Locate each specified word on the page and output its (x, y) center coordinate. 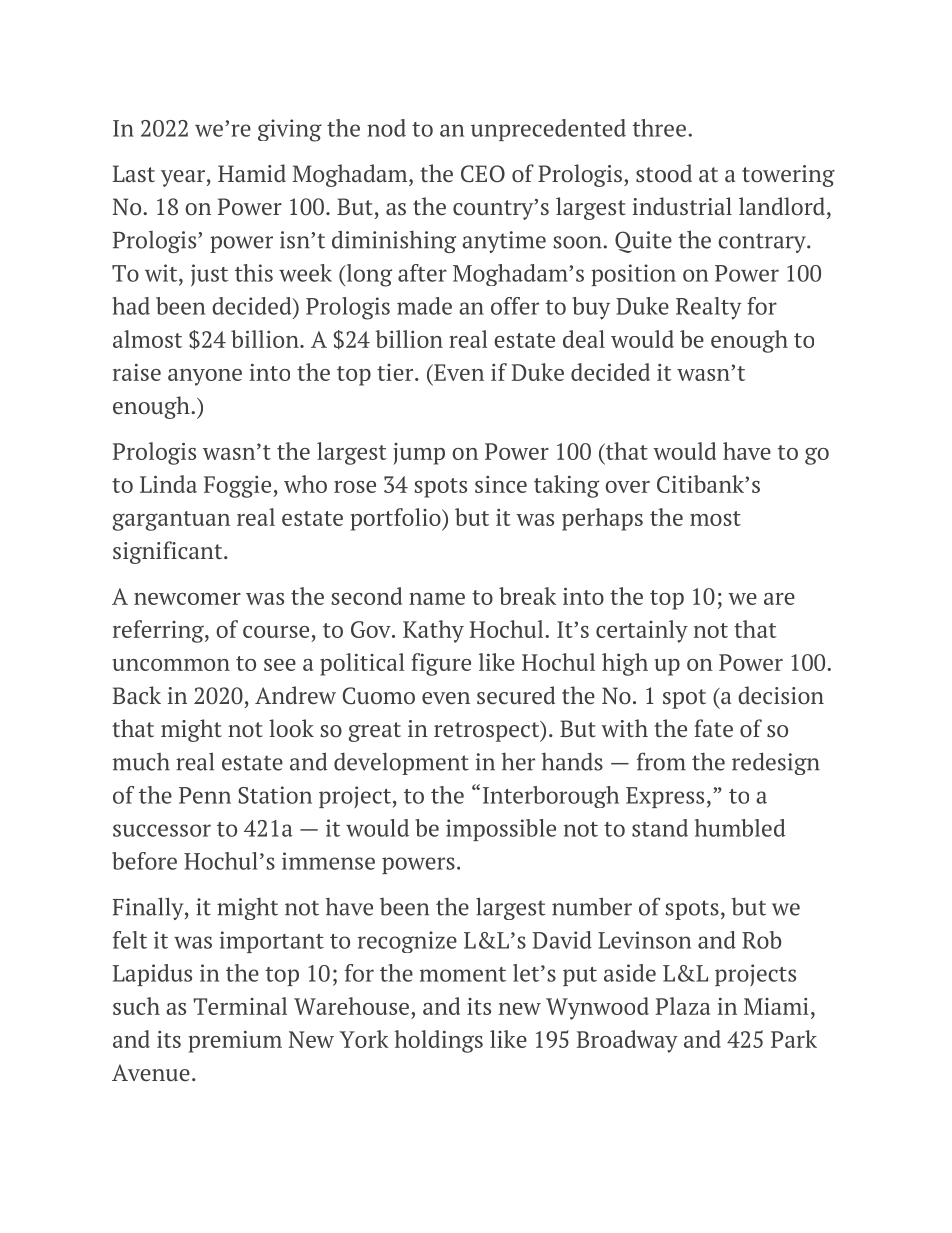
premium (235, 1042)
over (627, 487)
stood (664, 173)
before (144, 861)
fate (713, 728)
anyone (205, 377)
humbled (740, 828)
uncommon (171, 665)
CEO (483, 174)
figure (441, 664)
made (424, 306)
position (633, 275)
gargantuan (171, 521)
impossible (501, 830)
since (501, 484)
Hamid (252, 173)
